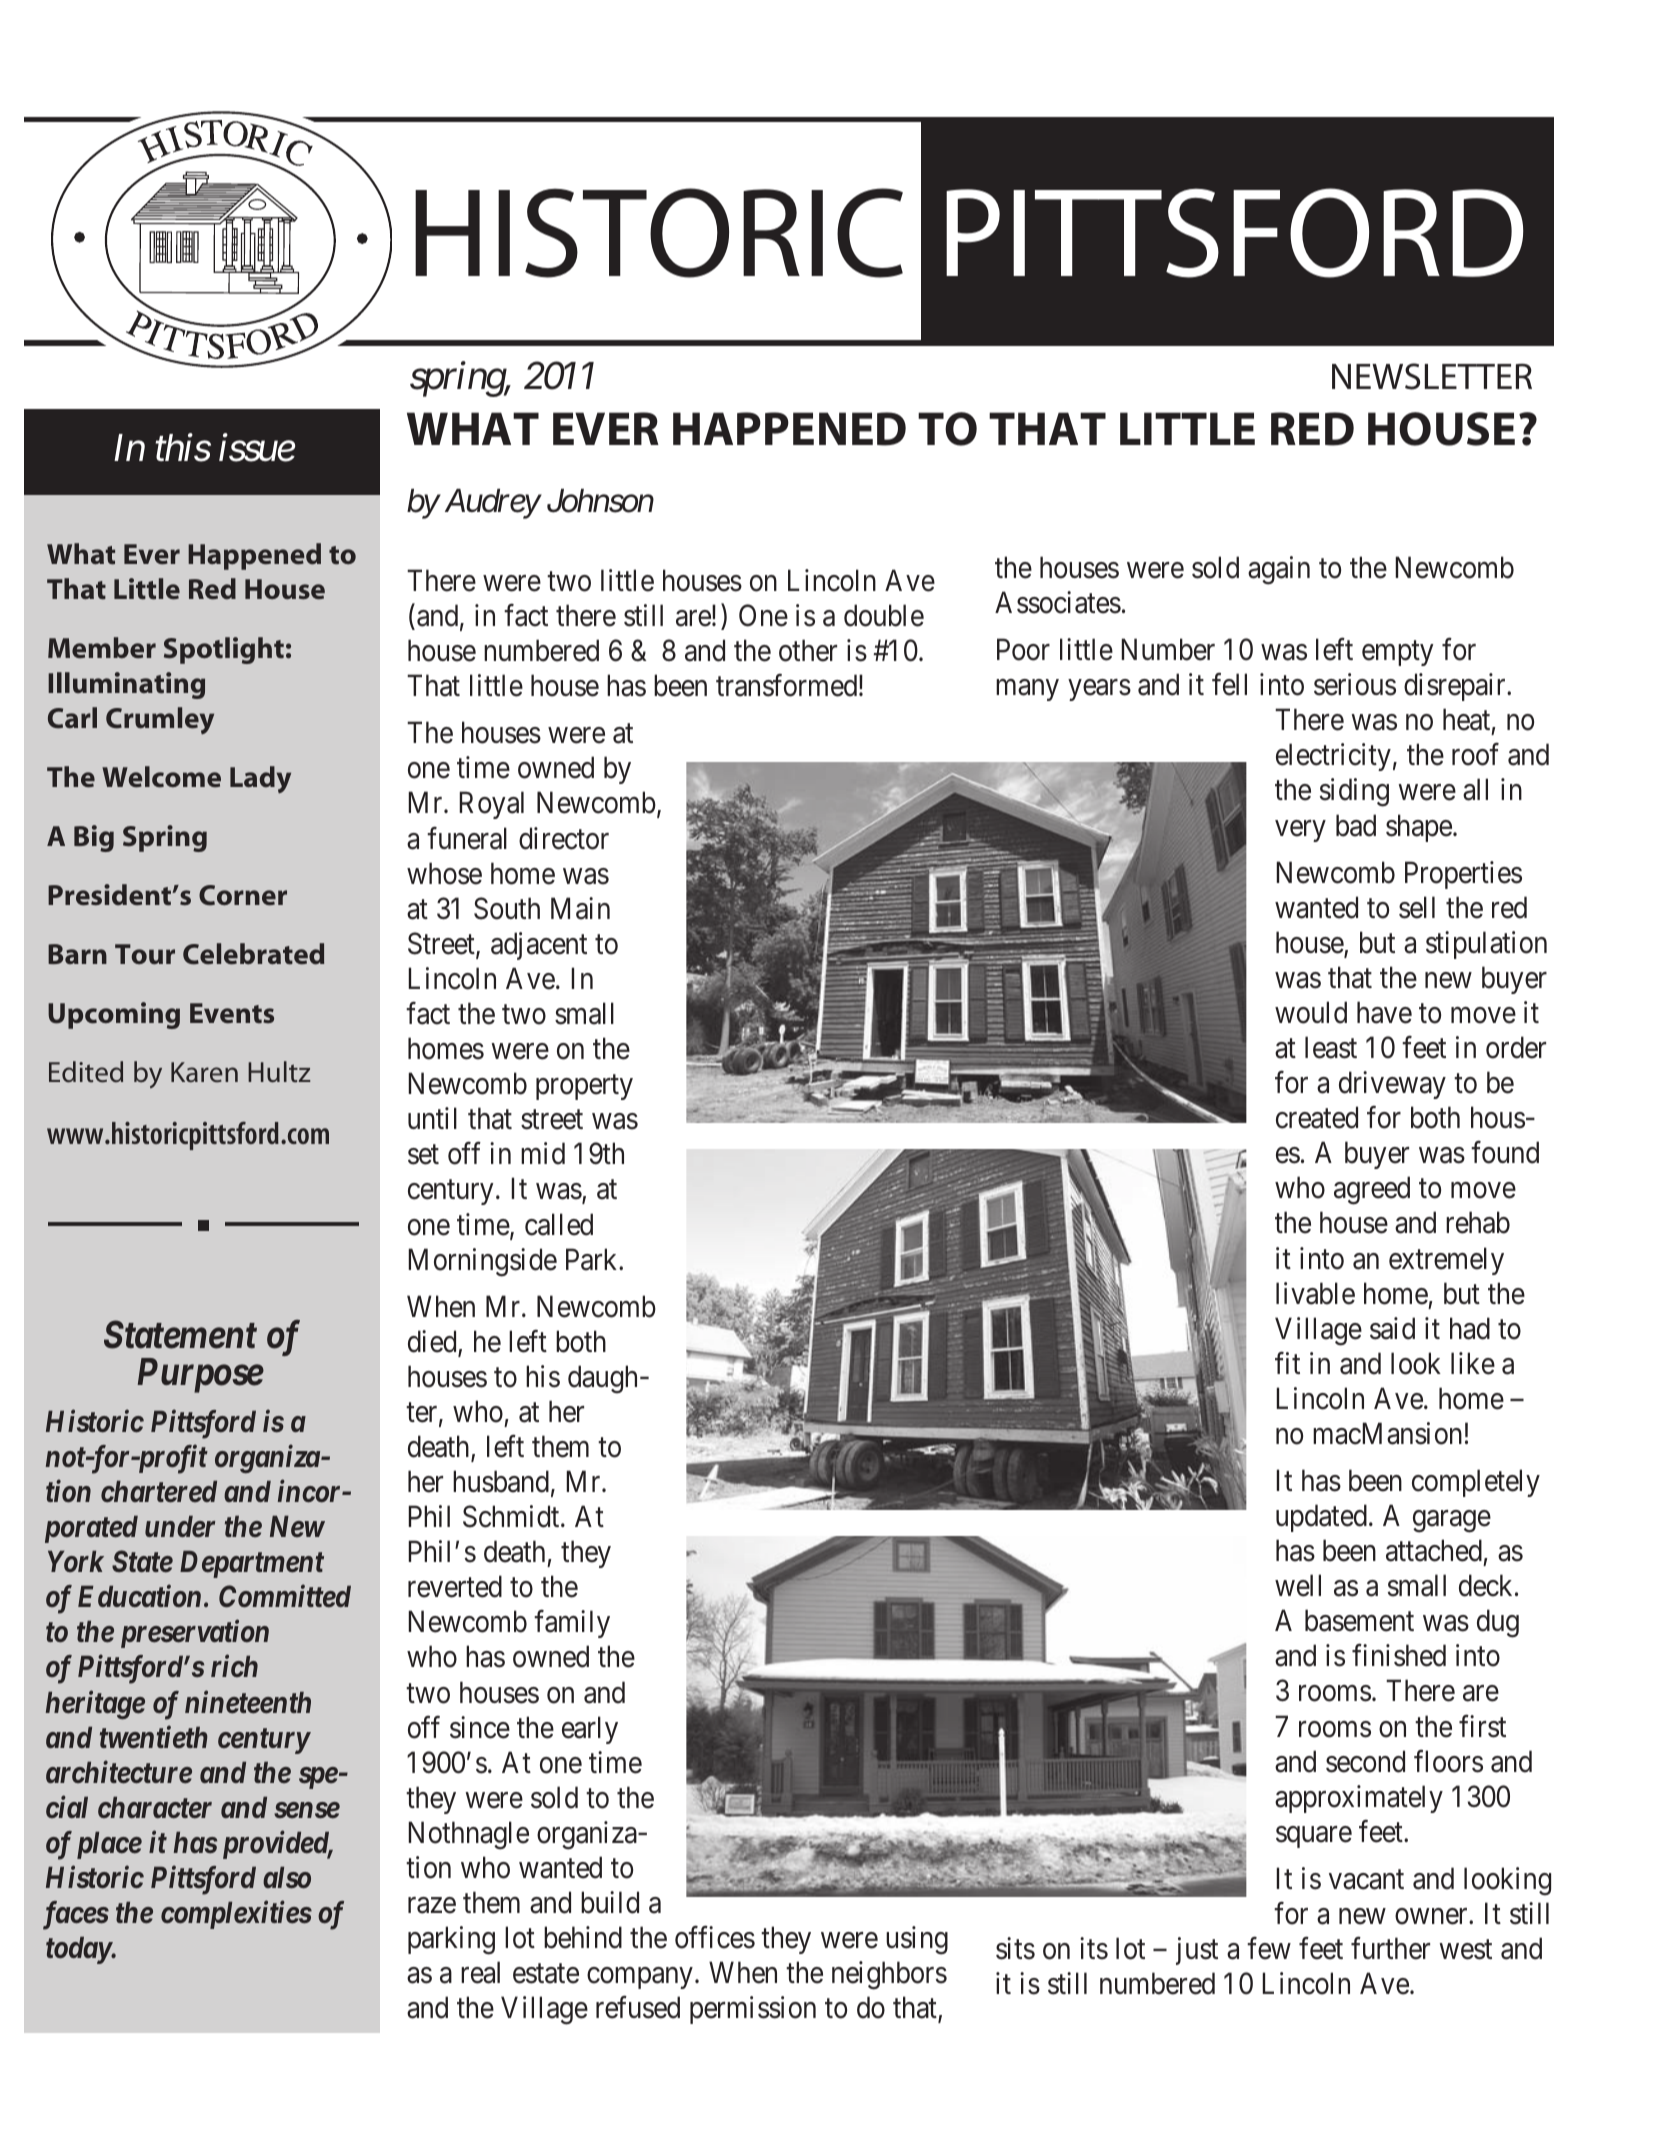  What do you see at coordinates (600, 501) in the image?
I see `Johnson` at bounding box center [600, 501].
